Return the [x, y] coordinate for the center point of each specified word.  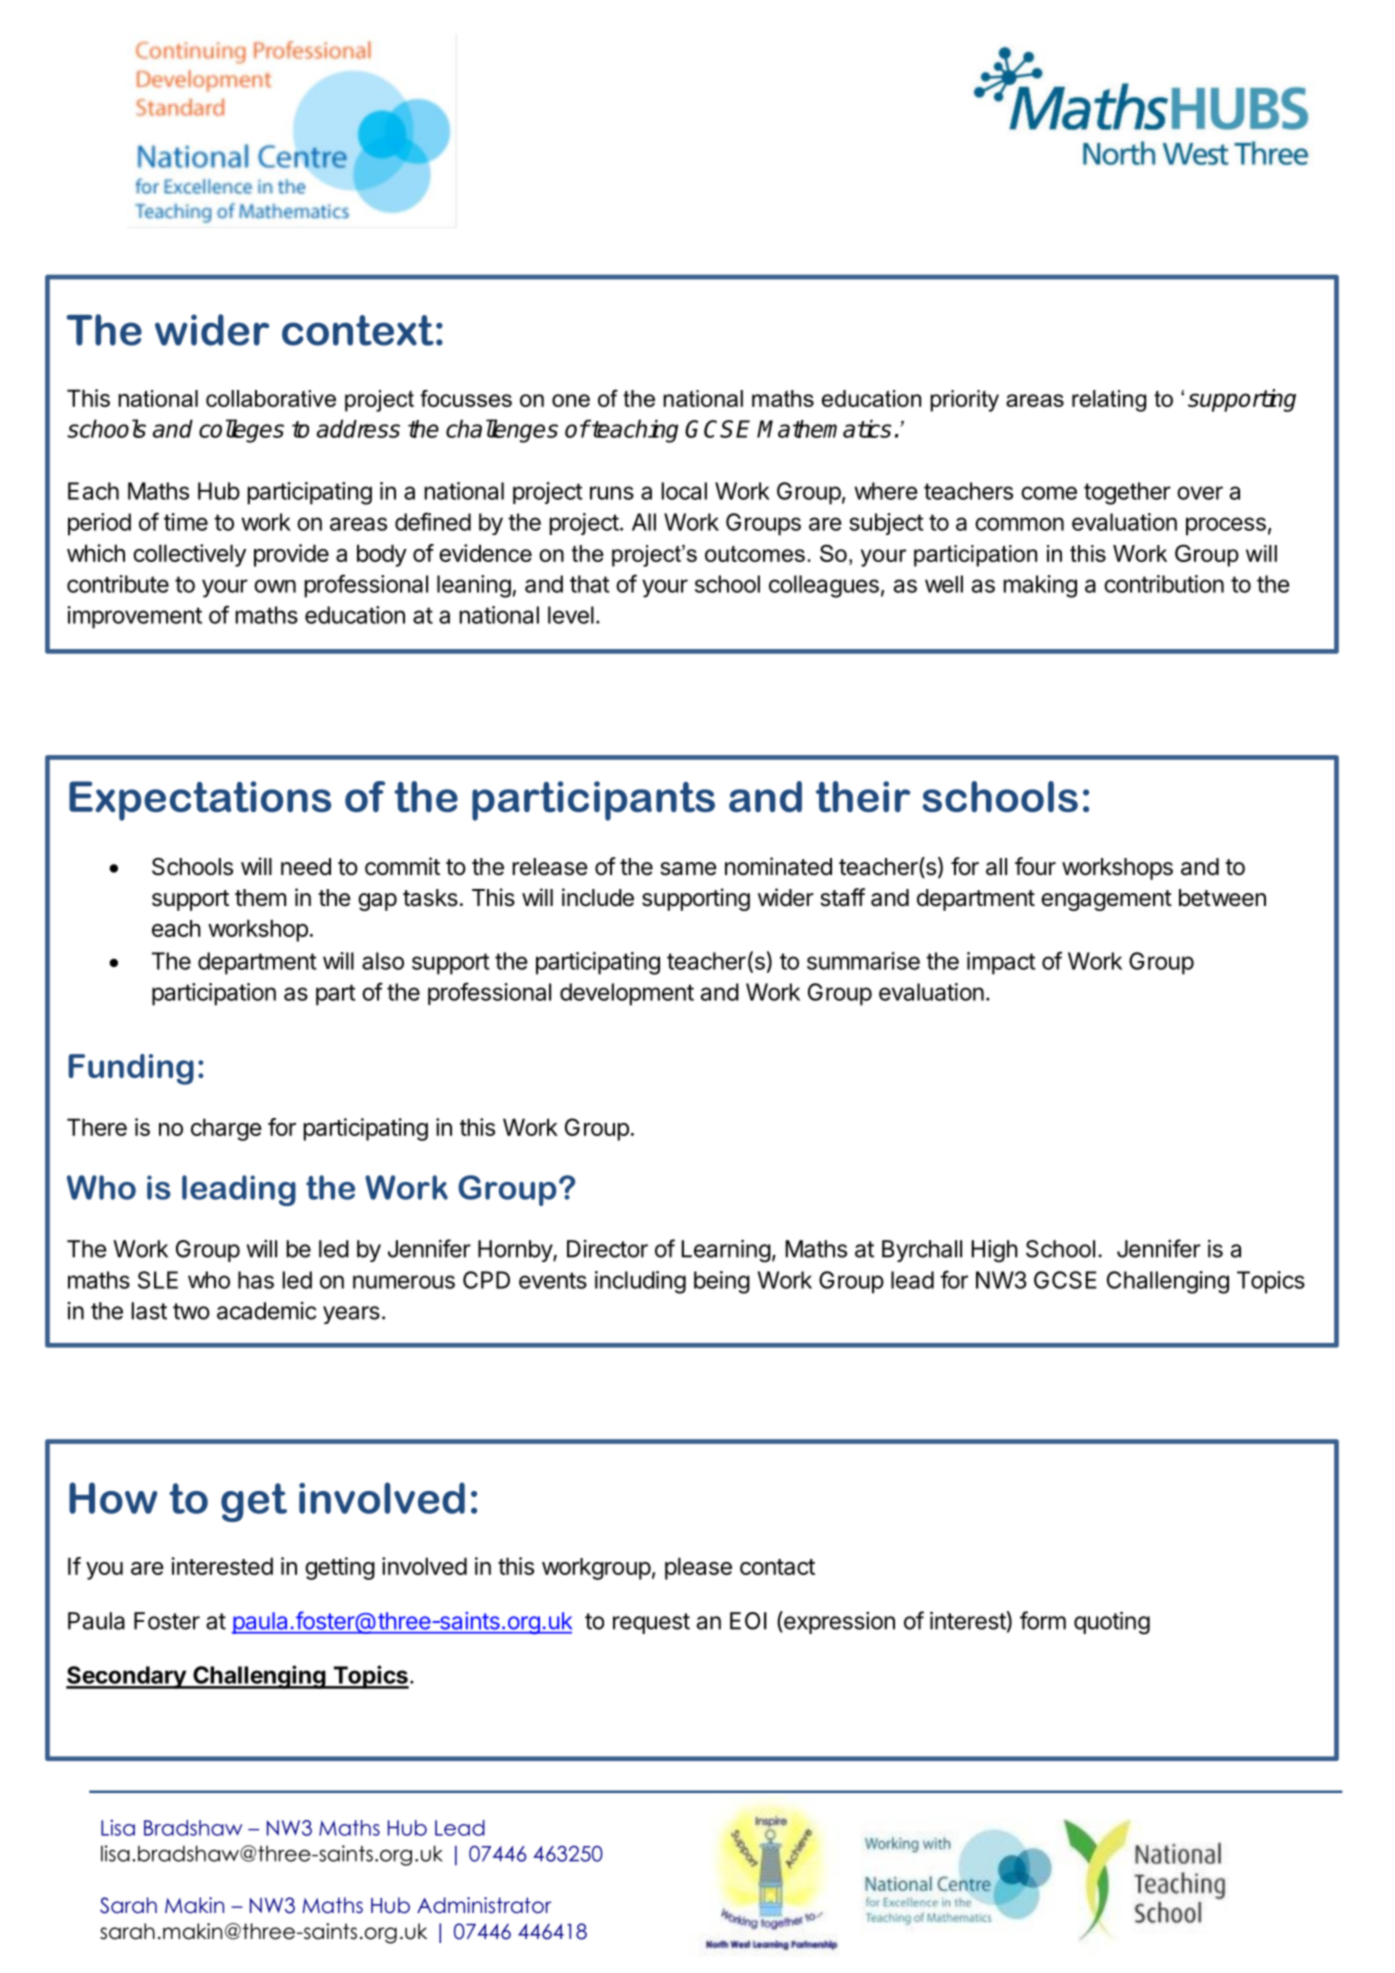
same [688, 869]
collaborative [271, 398]
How [113, 1498]
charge [226, 1129]
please [698, 1568]
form [1043, 1620]
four [1035, 866]
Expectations [200, 801]
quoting [1112, 1623]
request [651, 1623]
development [627, 994]
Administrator [484, 1905]
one [571, 400]
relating [1109, 401]
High [994, 1251]
